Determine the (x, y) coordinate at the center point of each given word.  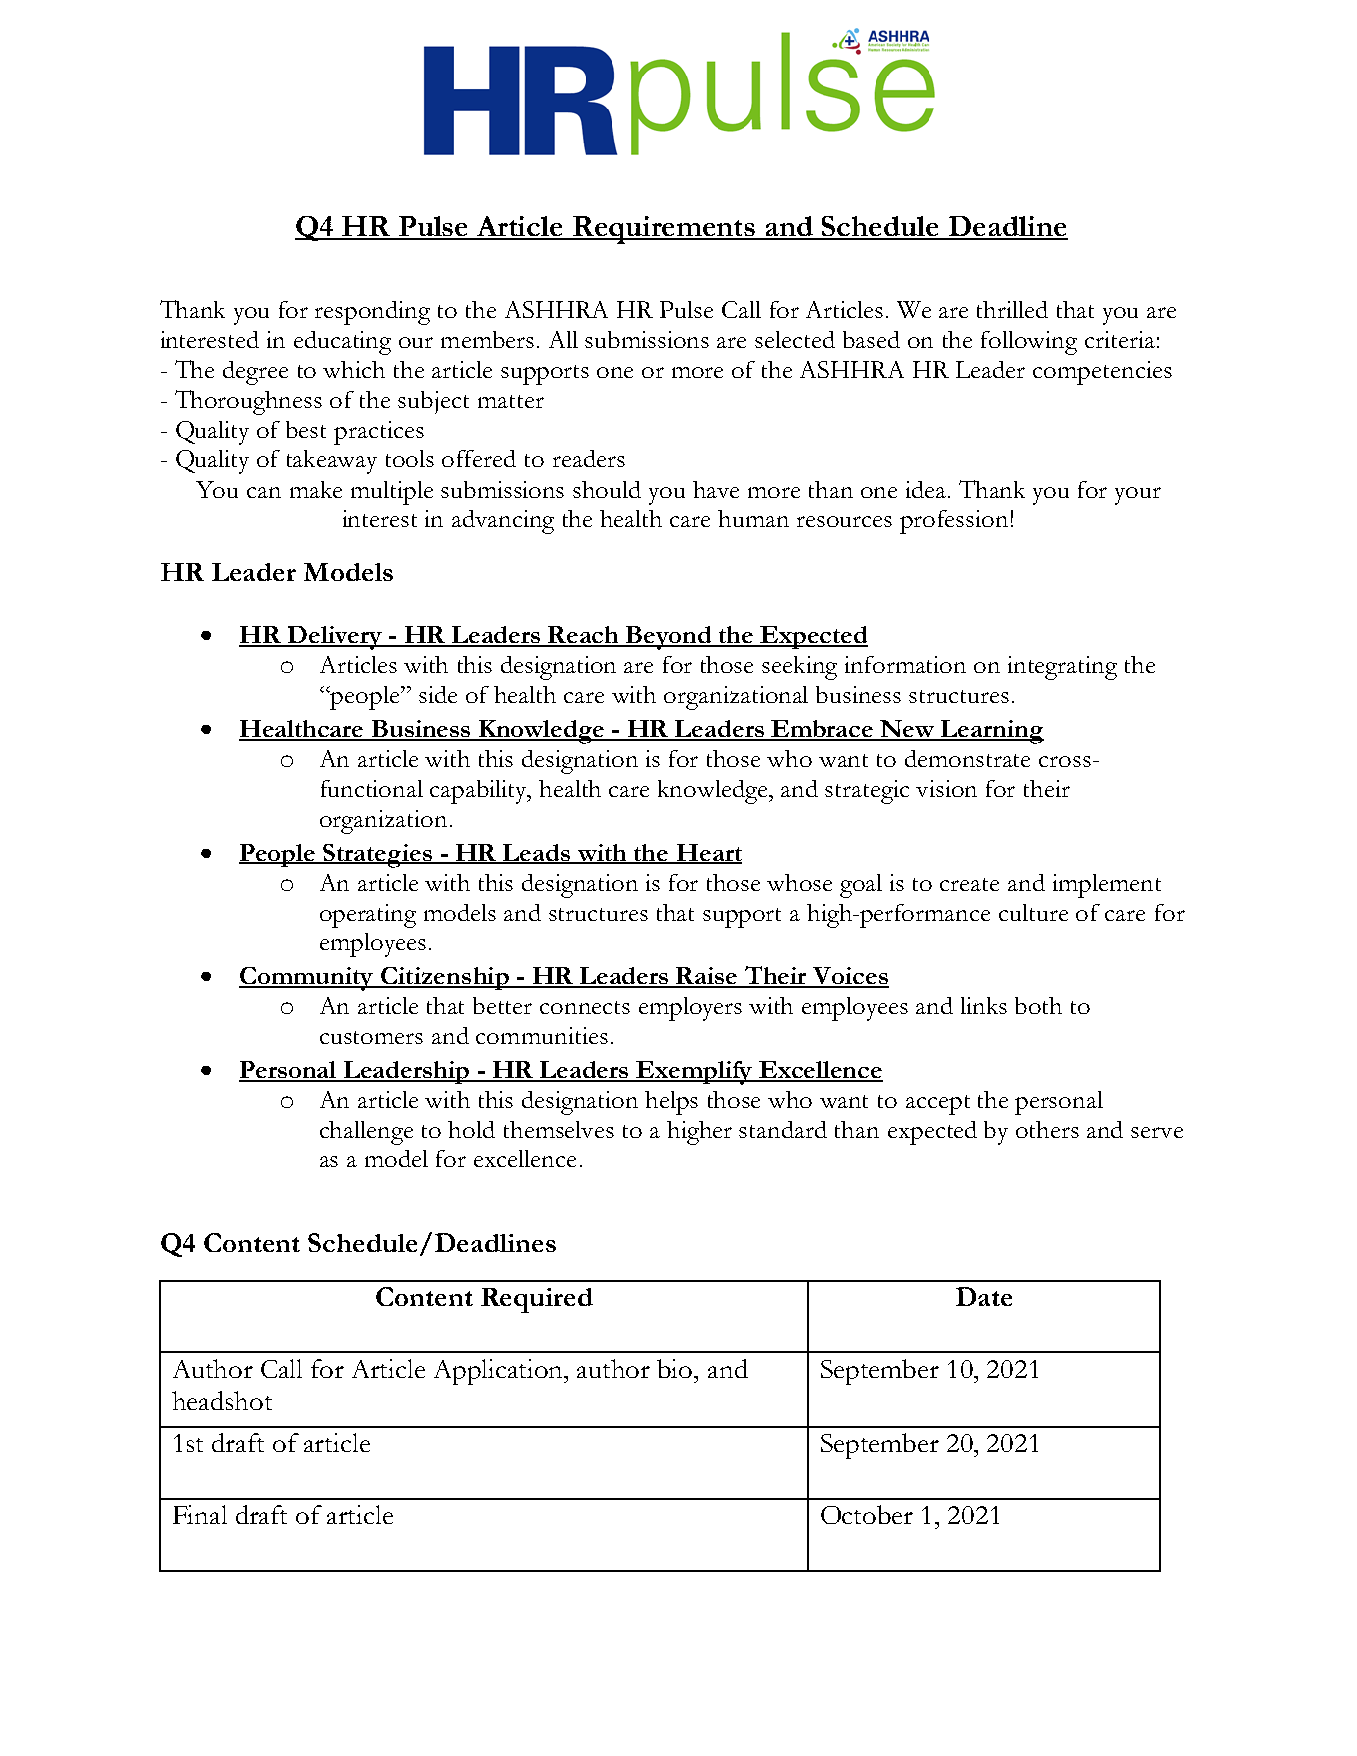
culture (1033, 912)
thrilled (1012, 309)
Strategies (378, 856)
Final (200, 1514)
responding (372, 313)
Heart (708, 853)
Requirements (664, 230)
